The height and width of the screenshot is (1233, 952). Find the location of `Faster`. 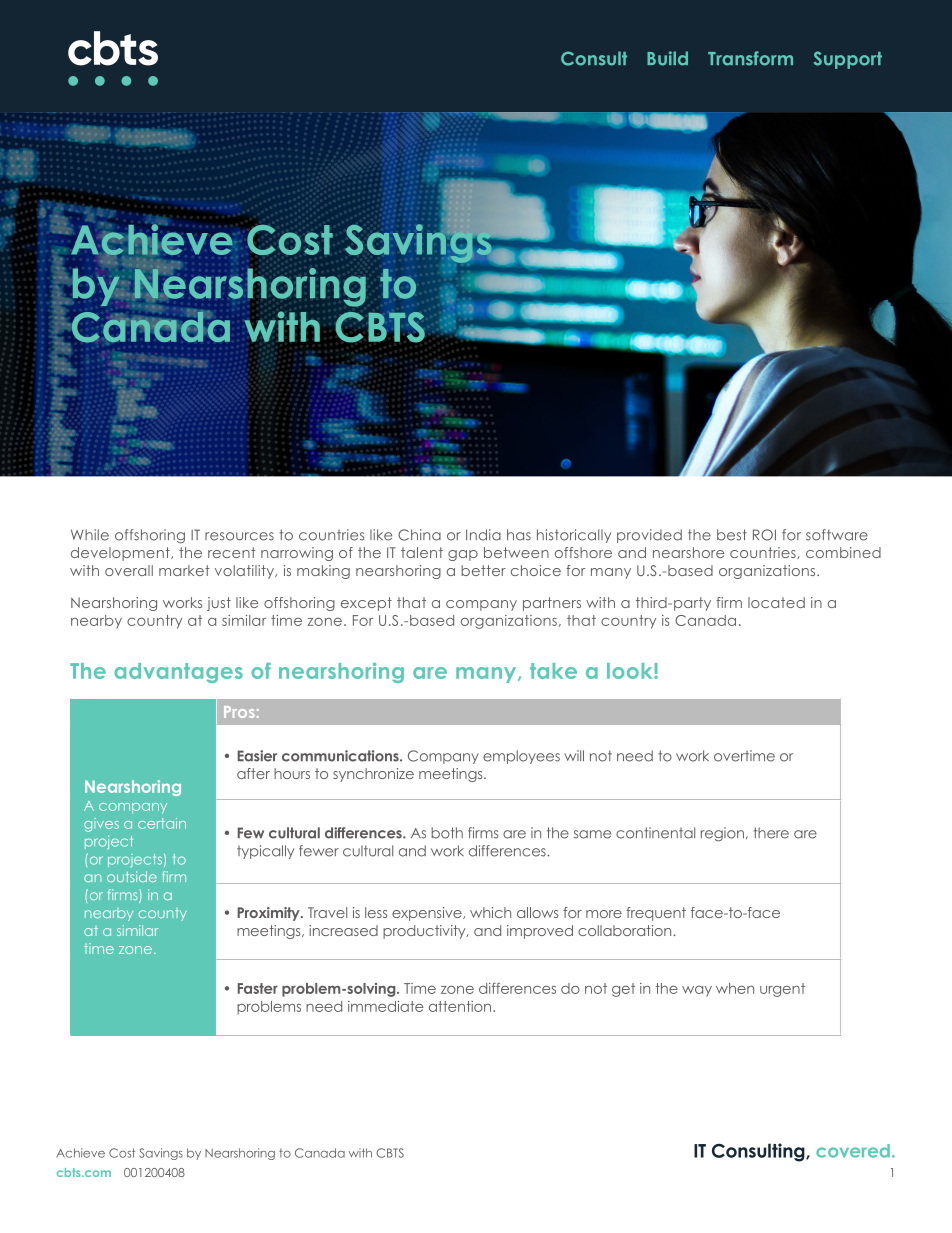

Faster is located at coordinates (258, 988).
